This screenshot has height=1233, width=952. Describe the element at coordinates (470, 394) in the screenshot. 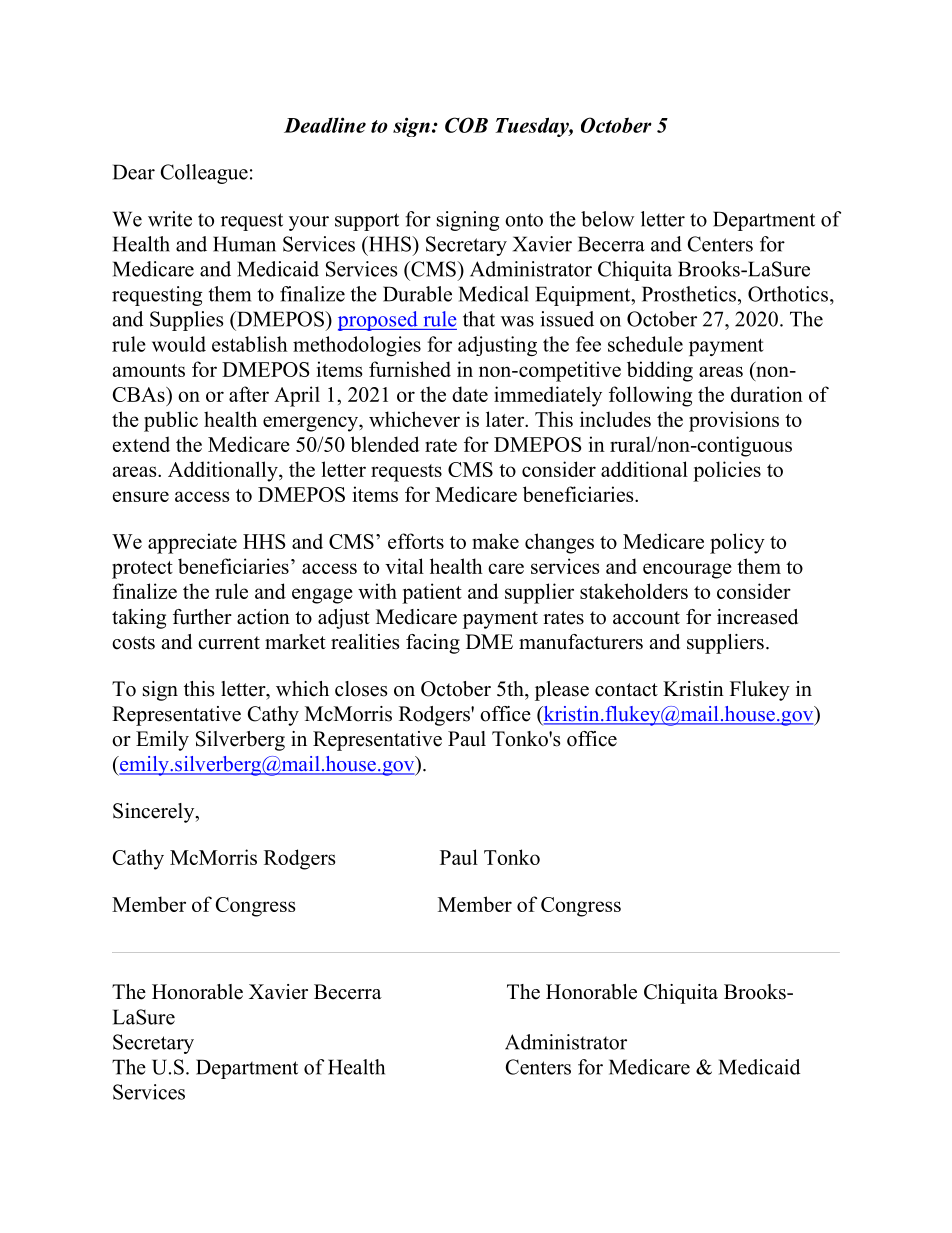

I see `date` at that location.
